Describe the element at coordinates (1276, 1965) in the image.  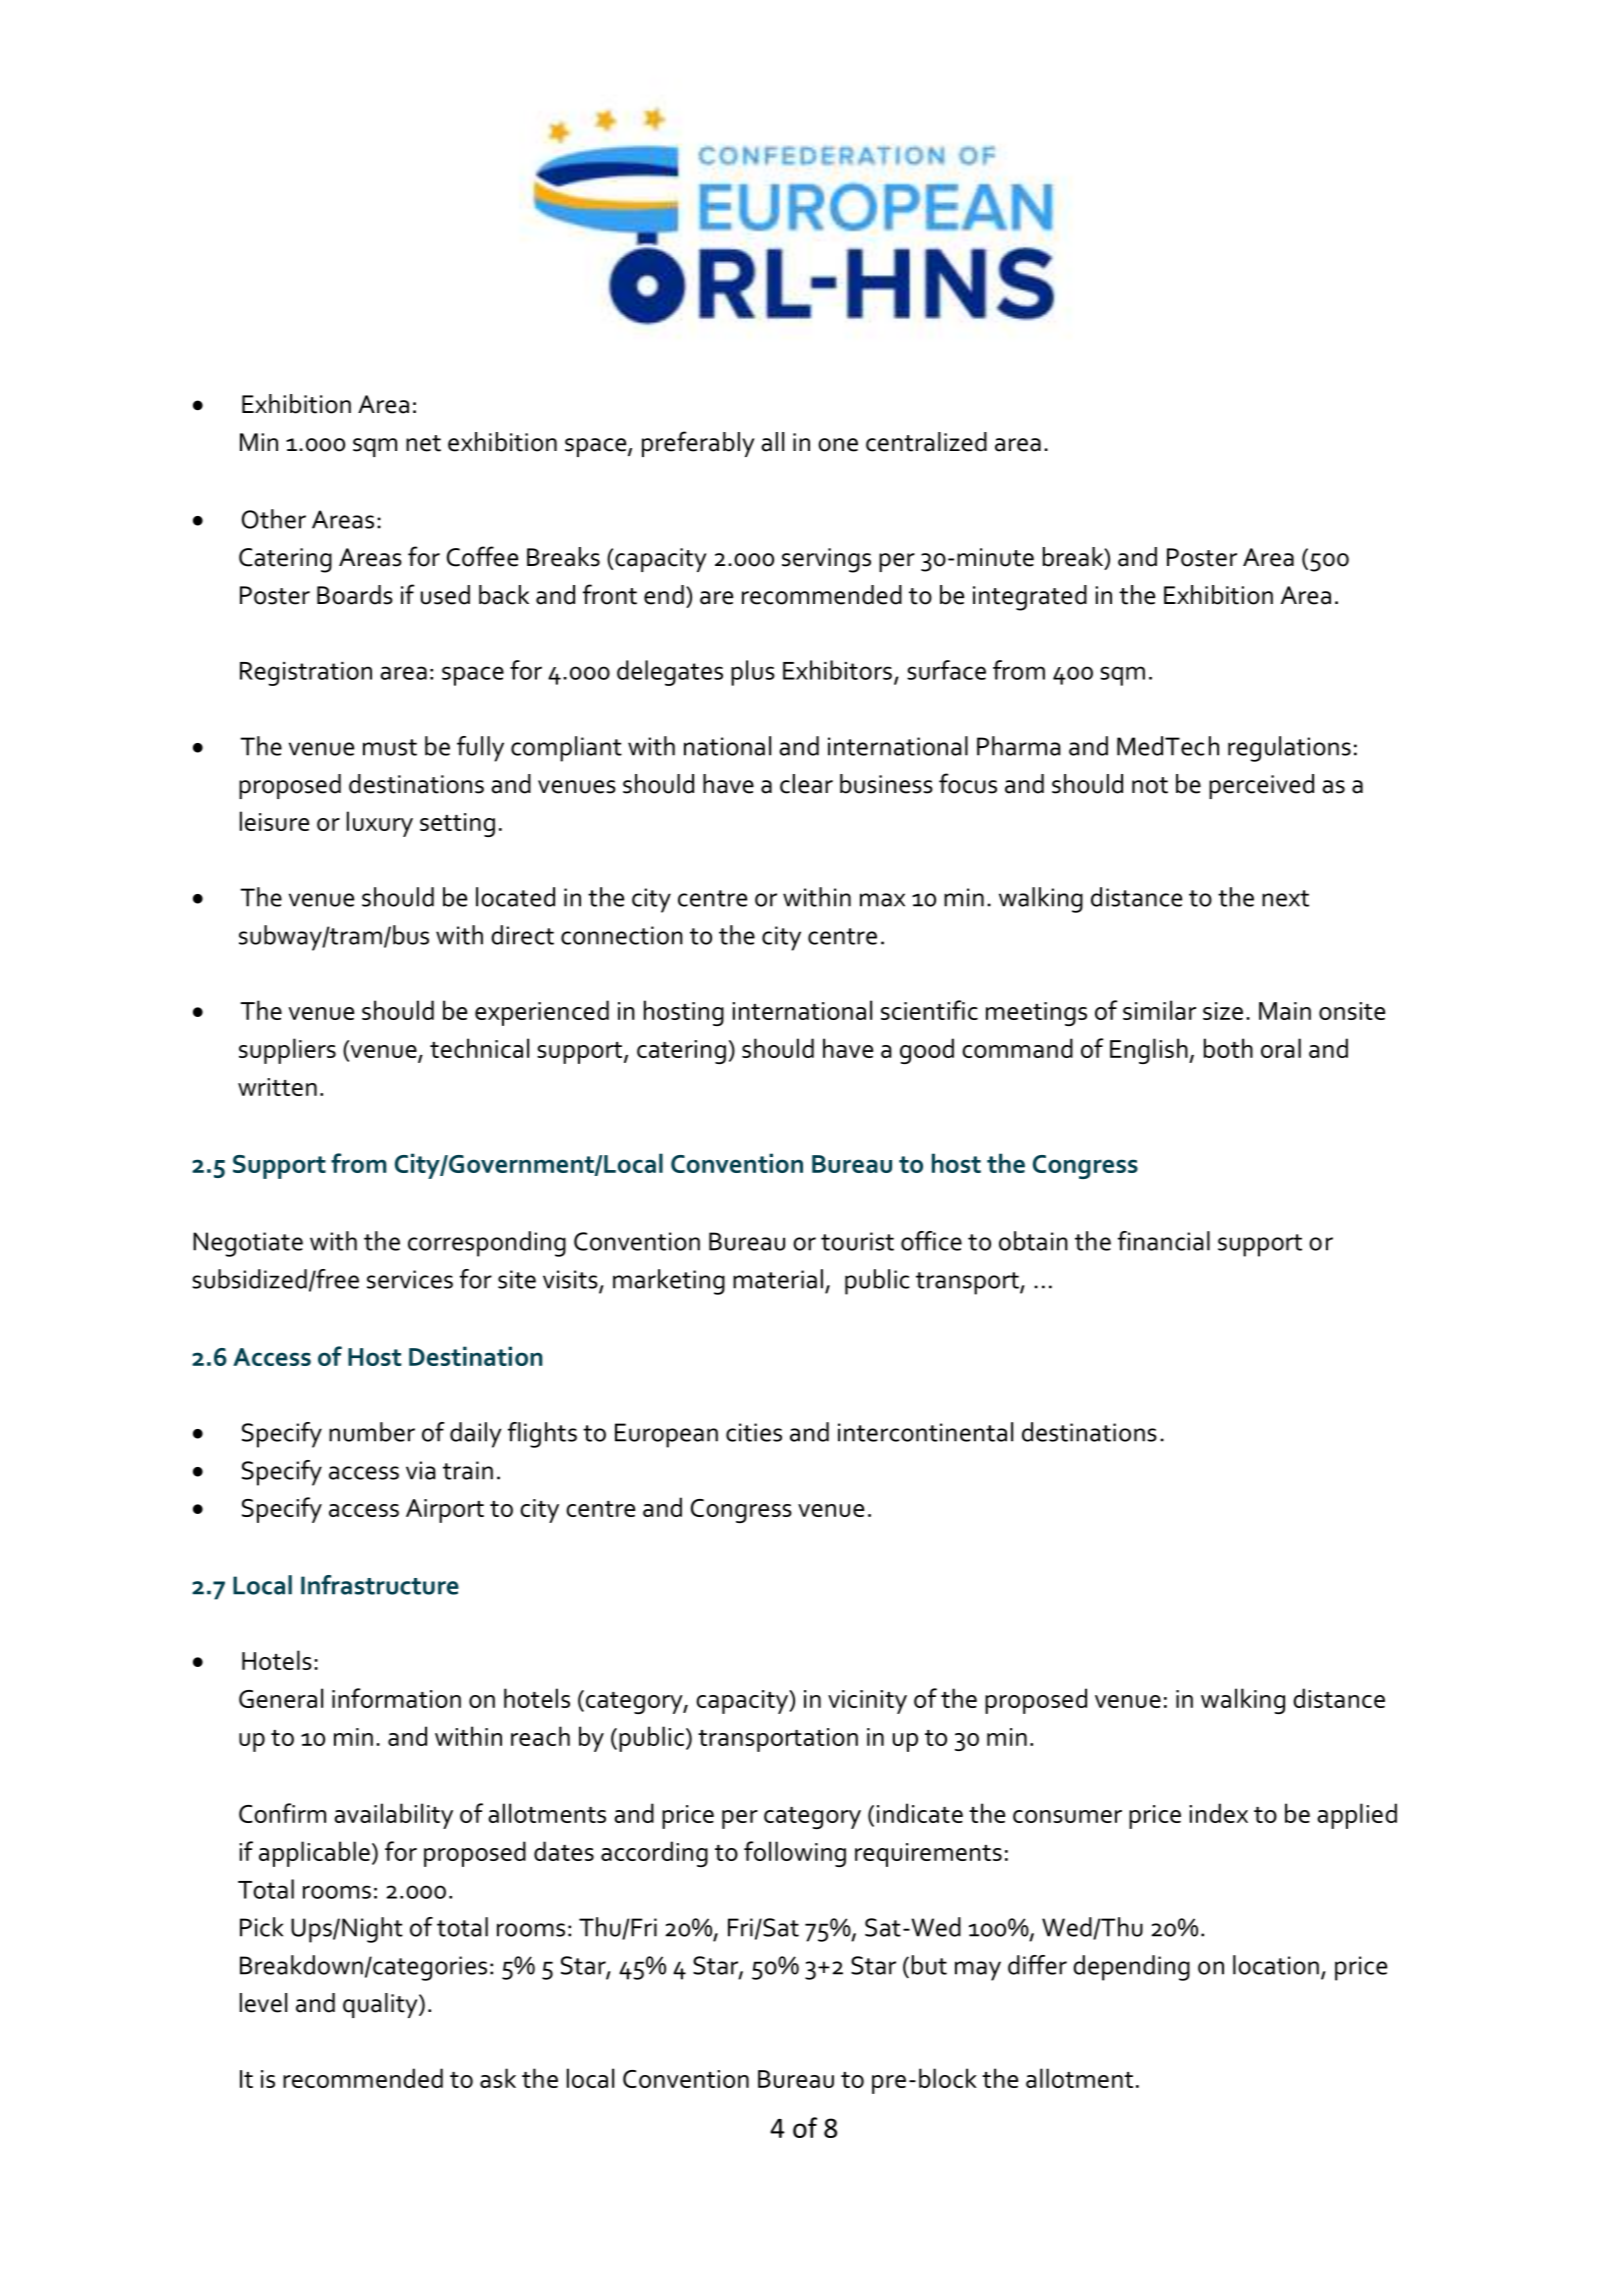
I see `location` at that location.
